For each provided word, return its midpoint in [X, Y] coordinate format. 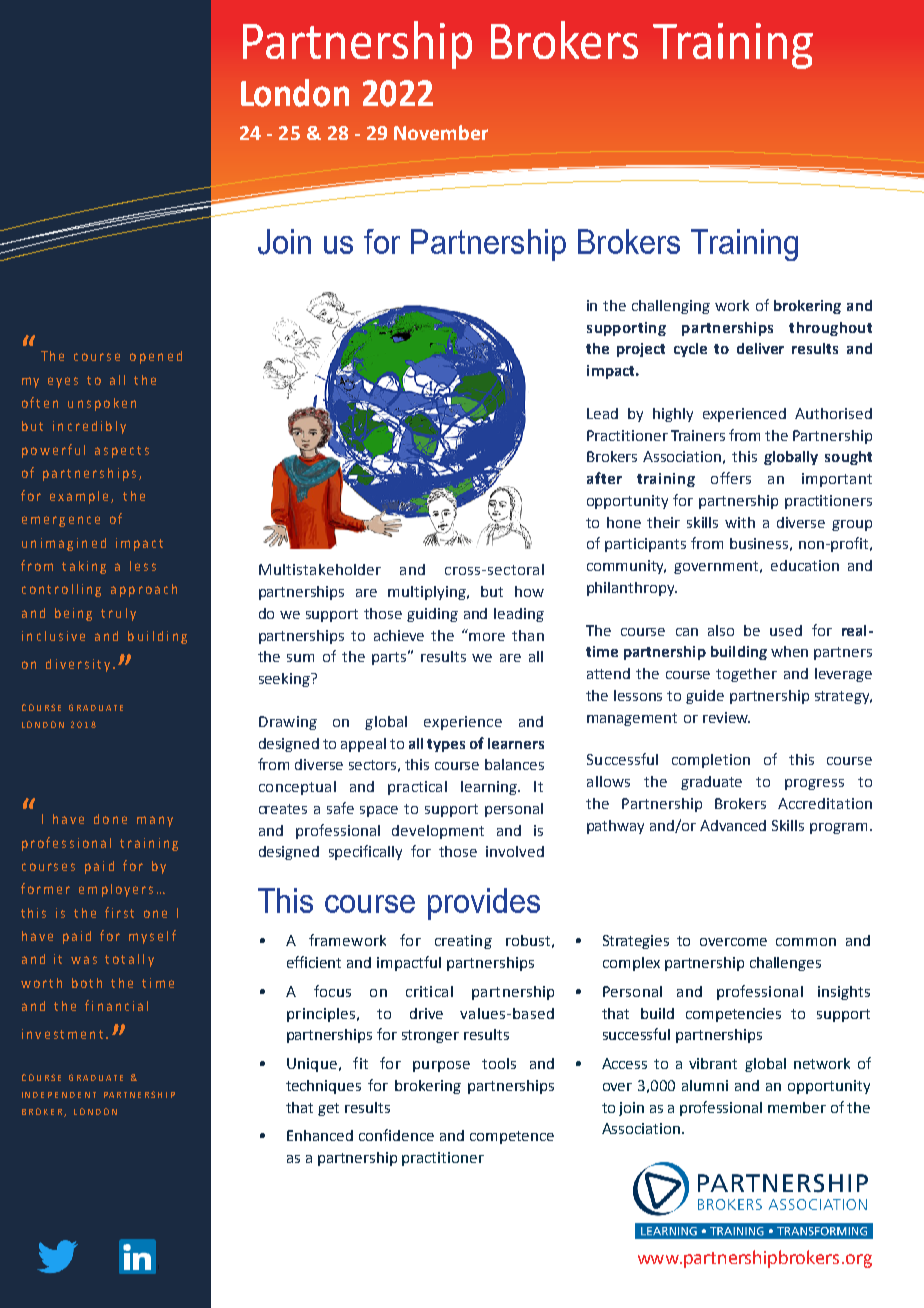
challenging [671, 307]
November [441, 132]
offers [731, 478]
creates [283, 809]
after [604, 478]
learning [490, 788]
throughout [830, 329]
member [797, 1107]
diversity [78, 665]
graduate [711, 783]
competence [512, 1137]
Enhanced [320, 1135]
